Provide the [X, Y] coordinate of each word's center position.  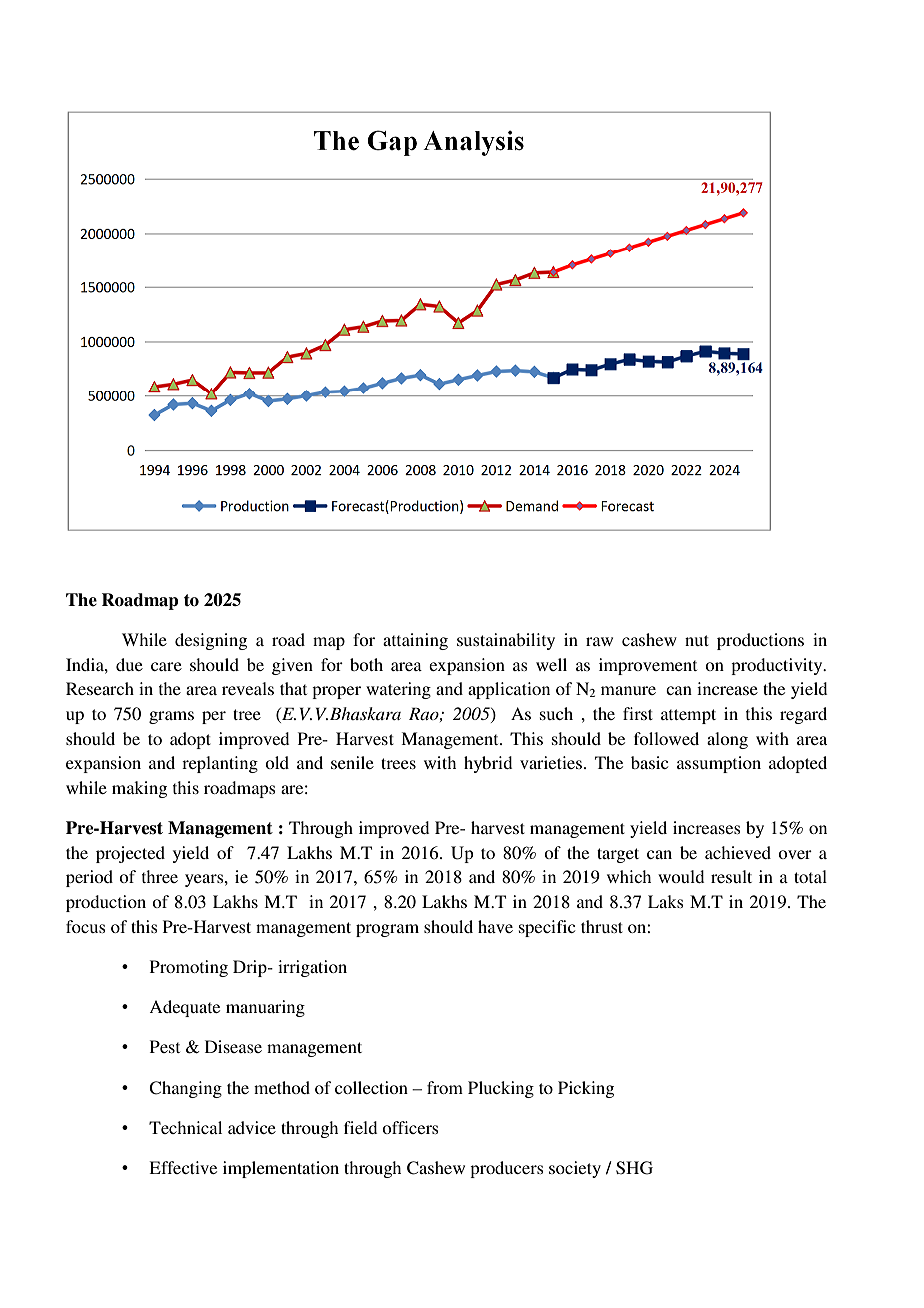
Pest [165, 1046]
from [445, 1087]
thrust [602, 926]
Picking [586, 1089]
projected [130, 854]
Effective [183, 1167]
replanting [220, 764]
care [166, 666]
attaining [415, 641]
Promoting [189, 968]
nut [697, 640]
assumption [719, 764]
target [618, 855]
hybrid [488, 764]
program [387, 930]
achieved [738, 852]
